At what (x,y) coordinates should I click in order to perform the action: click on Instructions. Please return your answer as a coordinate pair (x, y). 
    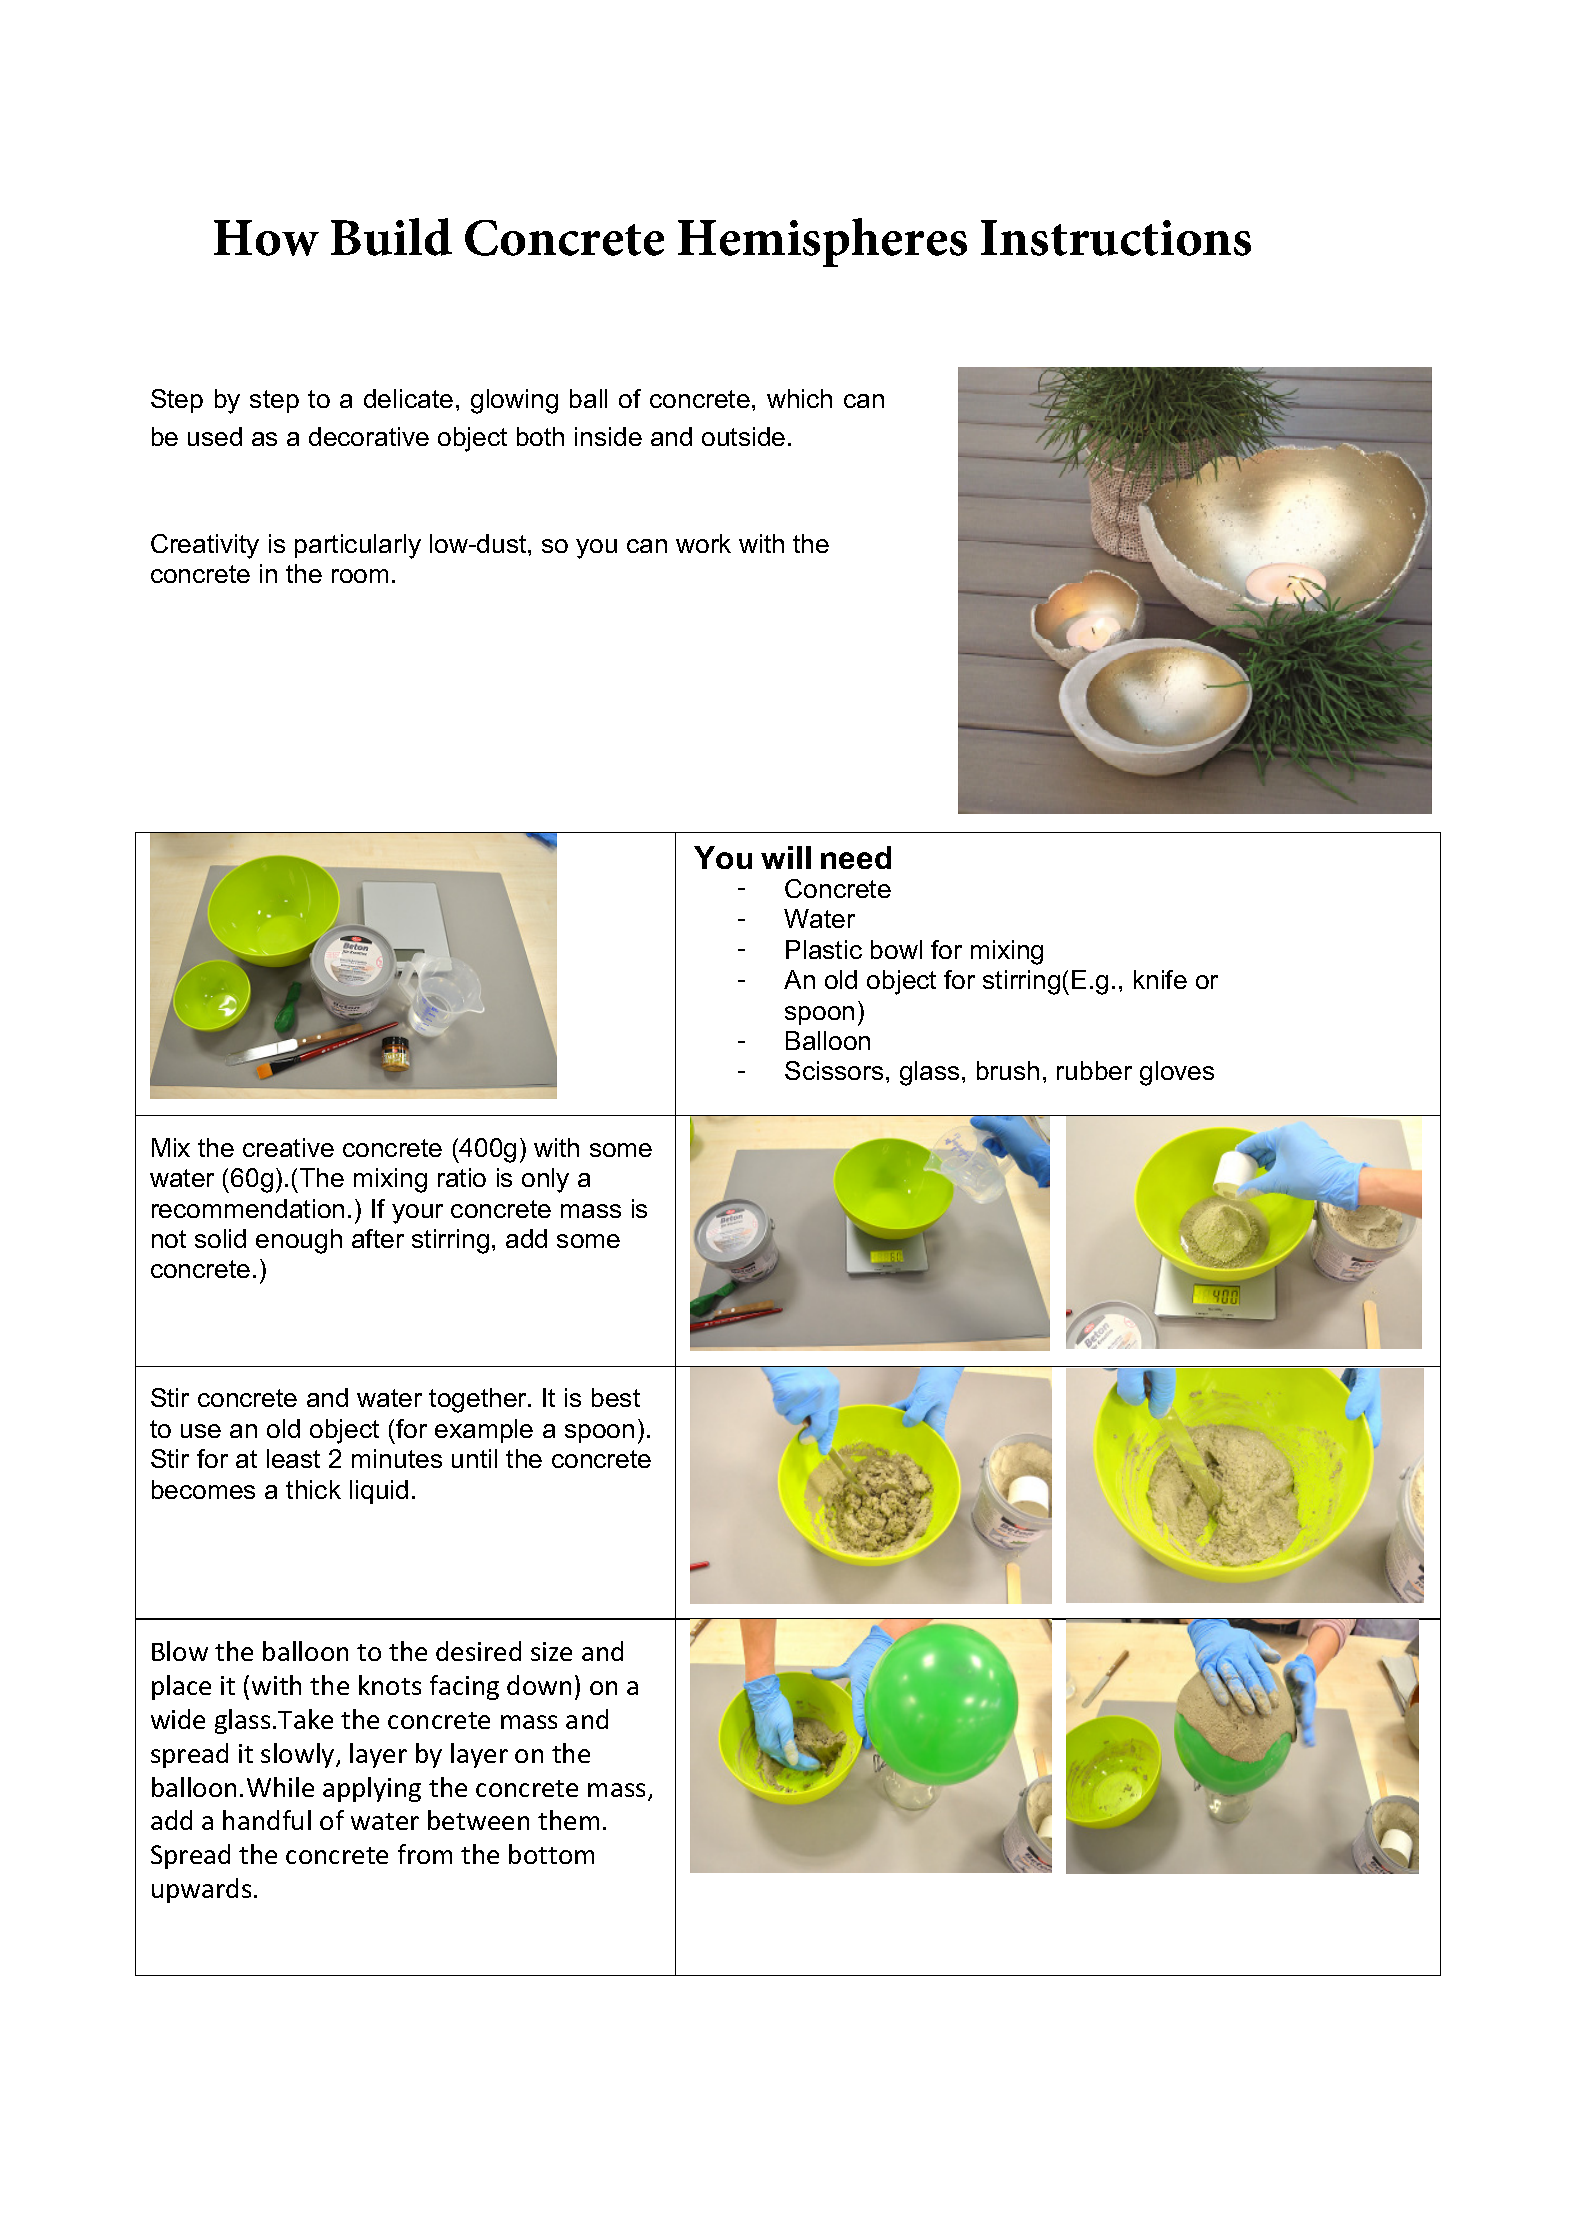
    Looking at the image, I should click on (1116, 238).
